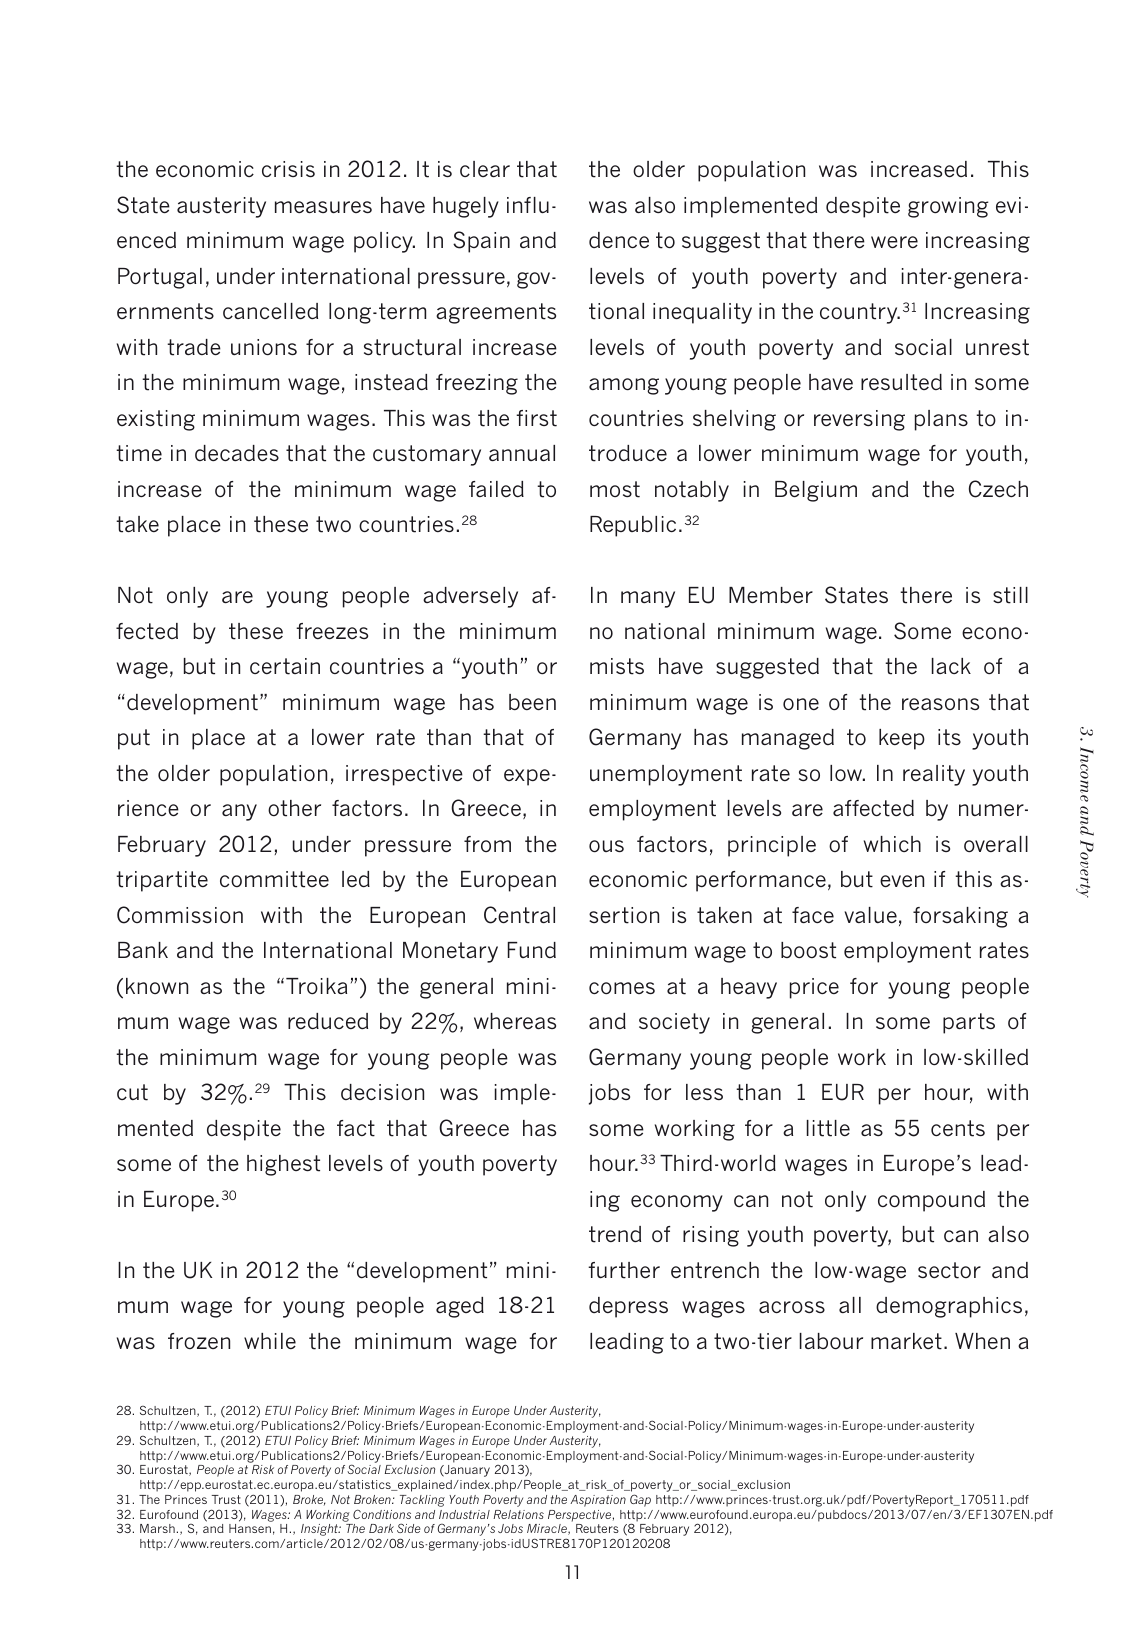  Describe the element at coordinates (487, 844) in the screenshot. I see `from` at that location.
